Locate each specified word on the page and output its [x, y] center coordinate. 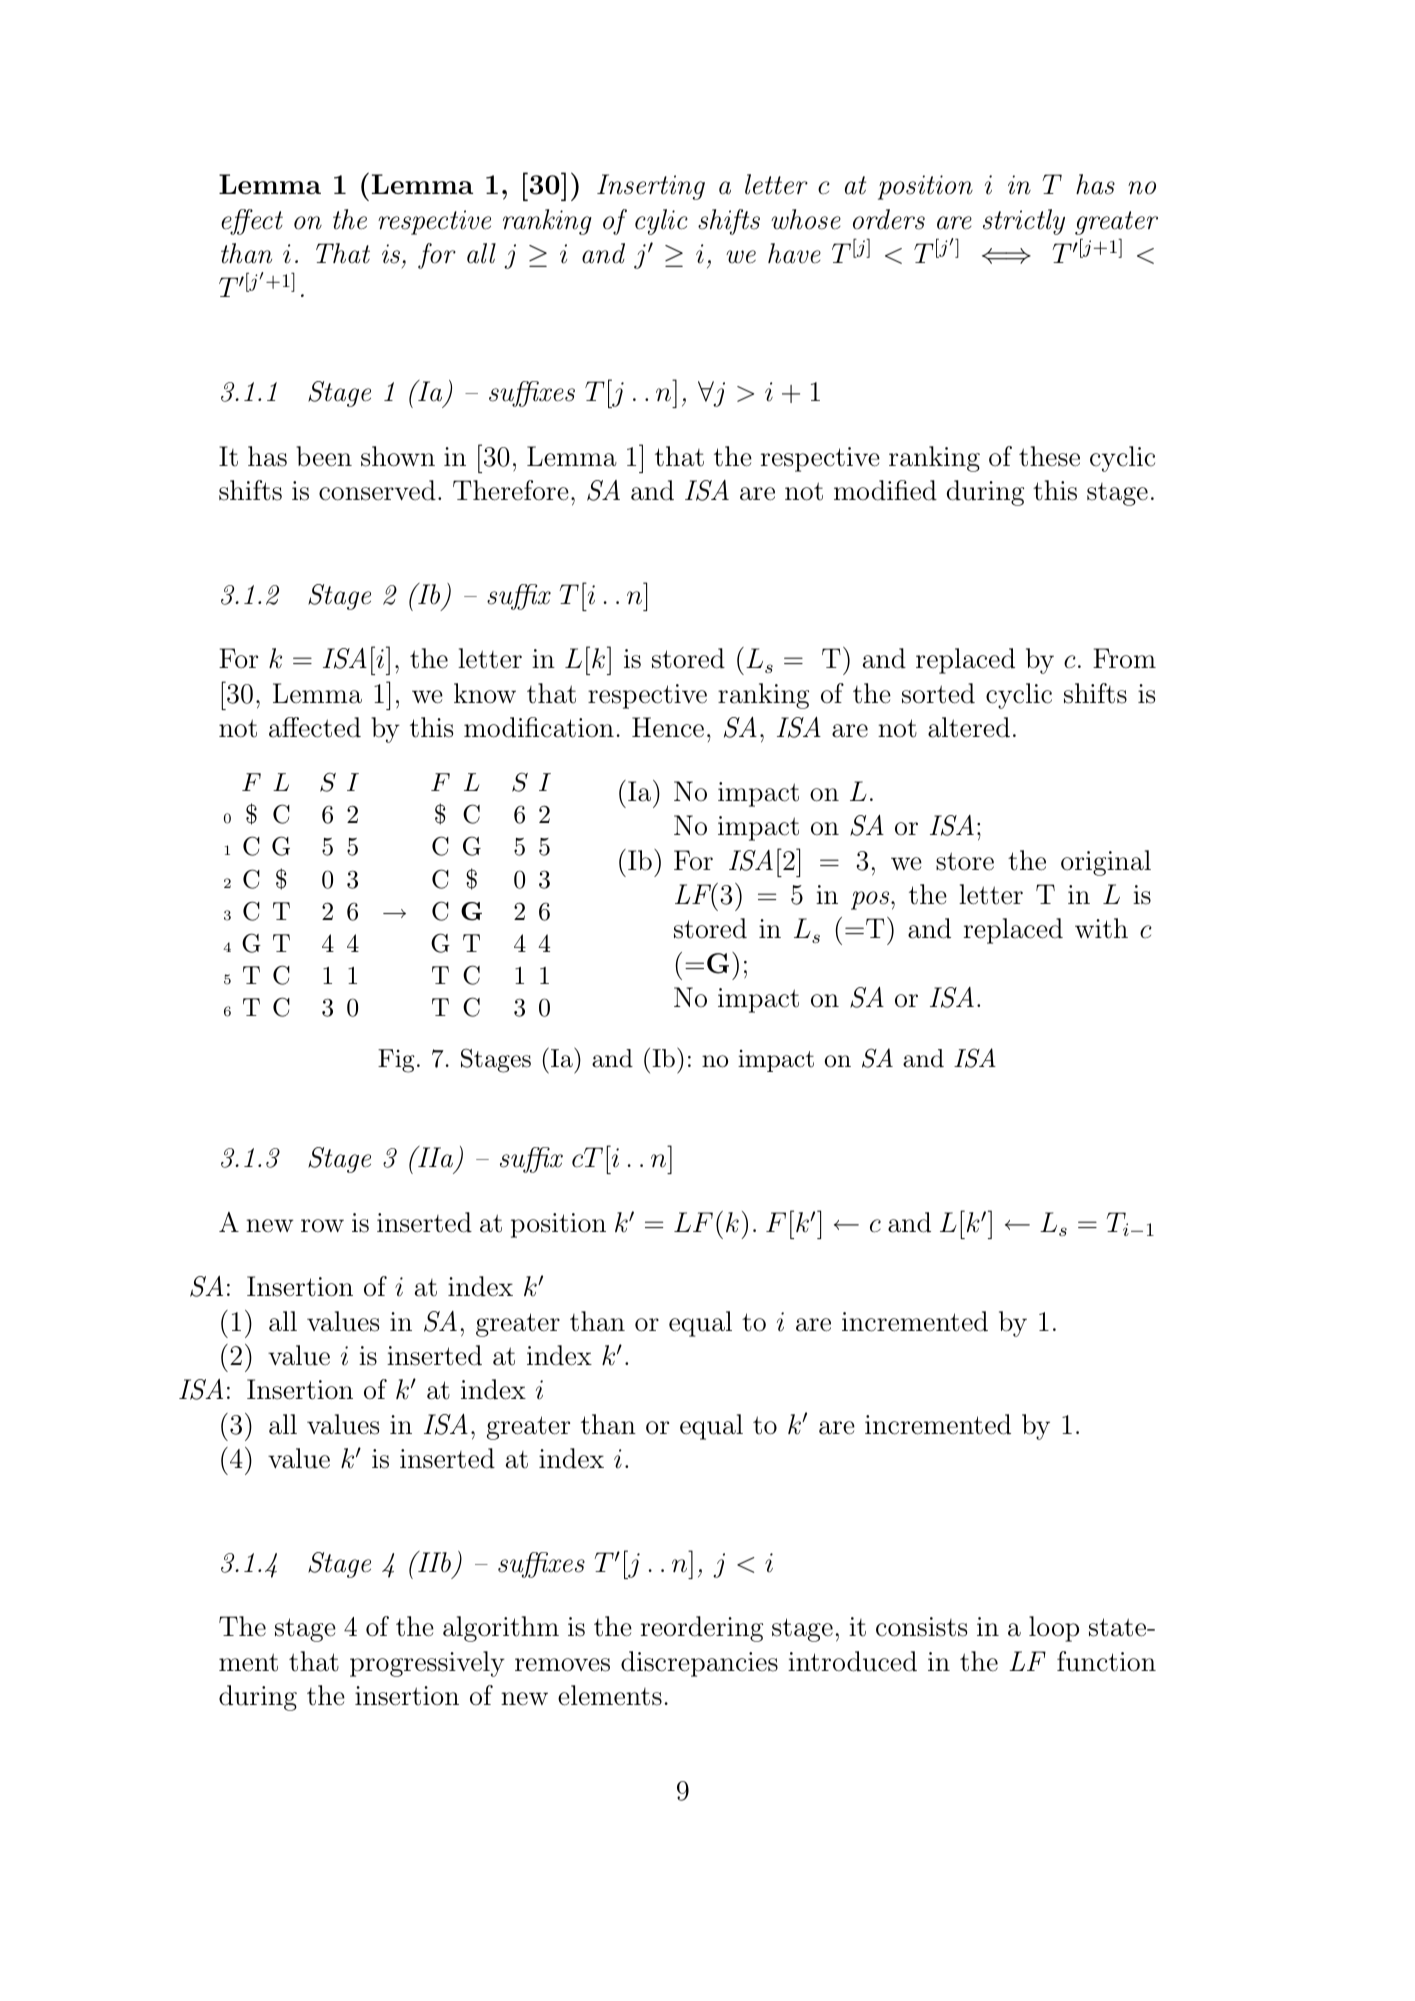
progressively [427, 1664]
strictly [1024, 222]
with [1101, 928]
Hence [668, 727]
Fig [396, 1061]
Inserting [651, 187]
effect [252, 222]
